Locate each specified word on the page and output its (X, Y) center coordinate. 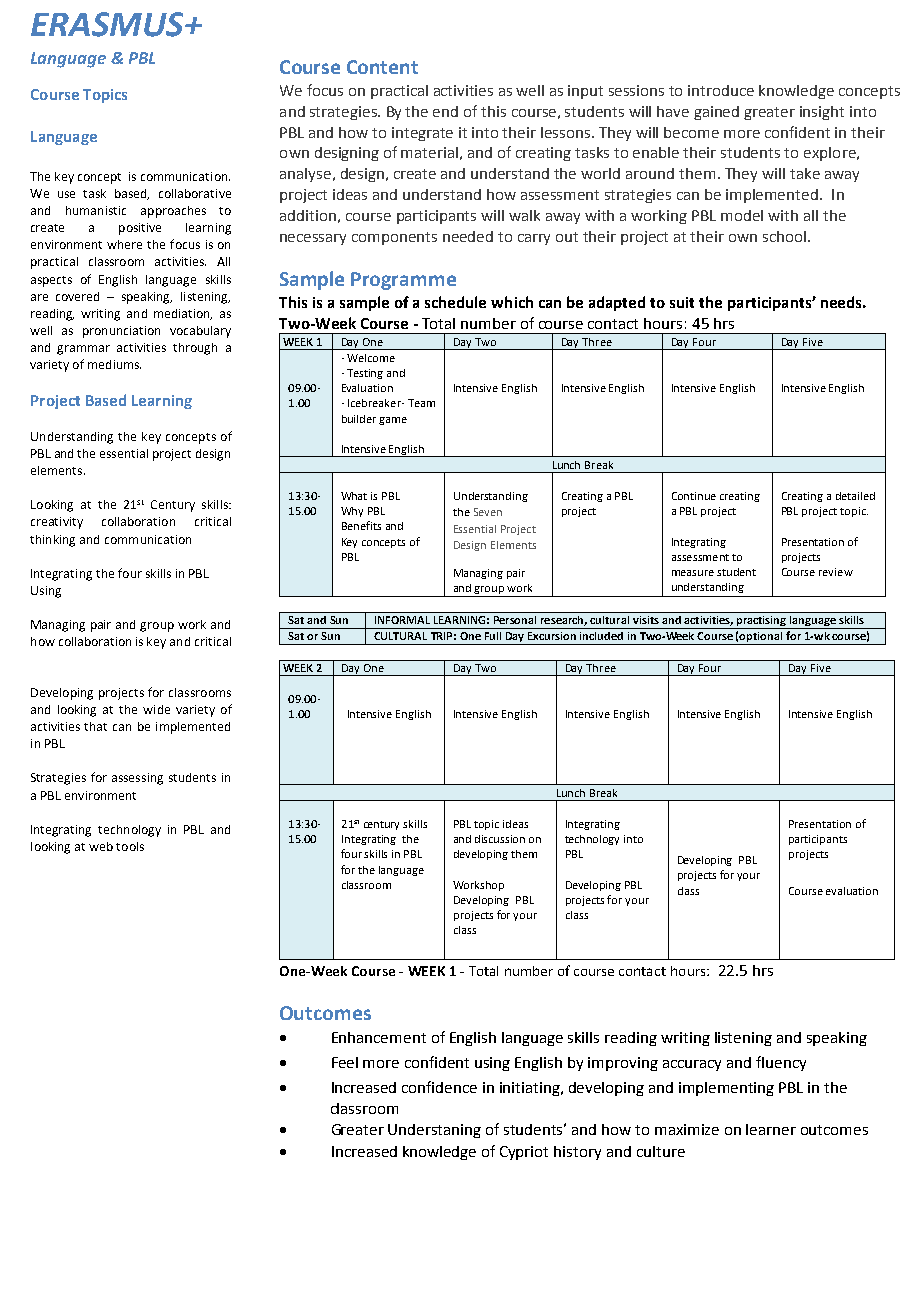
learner (771, 1129)
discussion (500, 839)
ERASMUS (108, 24)
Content (382, 67)
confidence (439, 1087)
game (393, 421)
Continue (694, 496)
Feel (345, 1062)
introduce (721, 90)
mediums (114, 364)
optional (761, 638)
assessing (137, 779)
